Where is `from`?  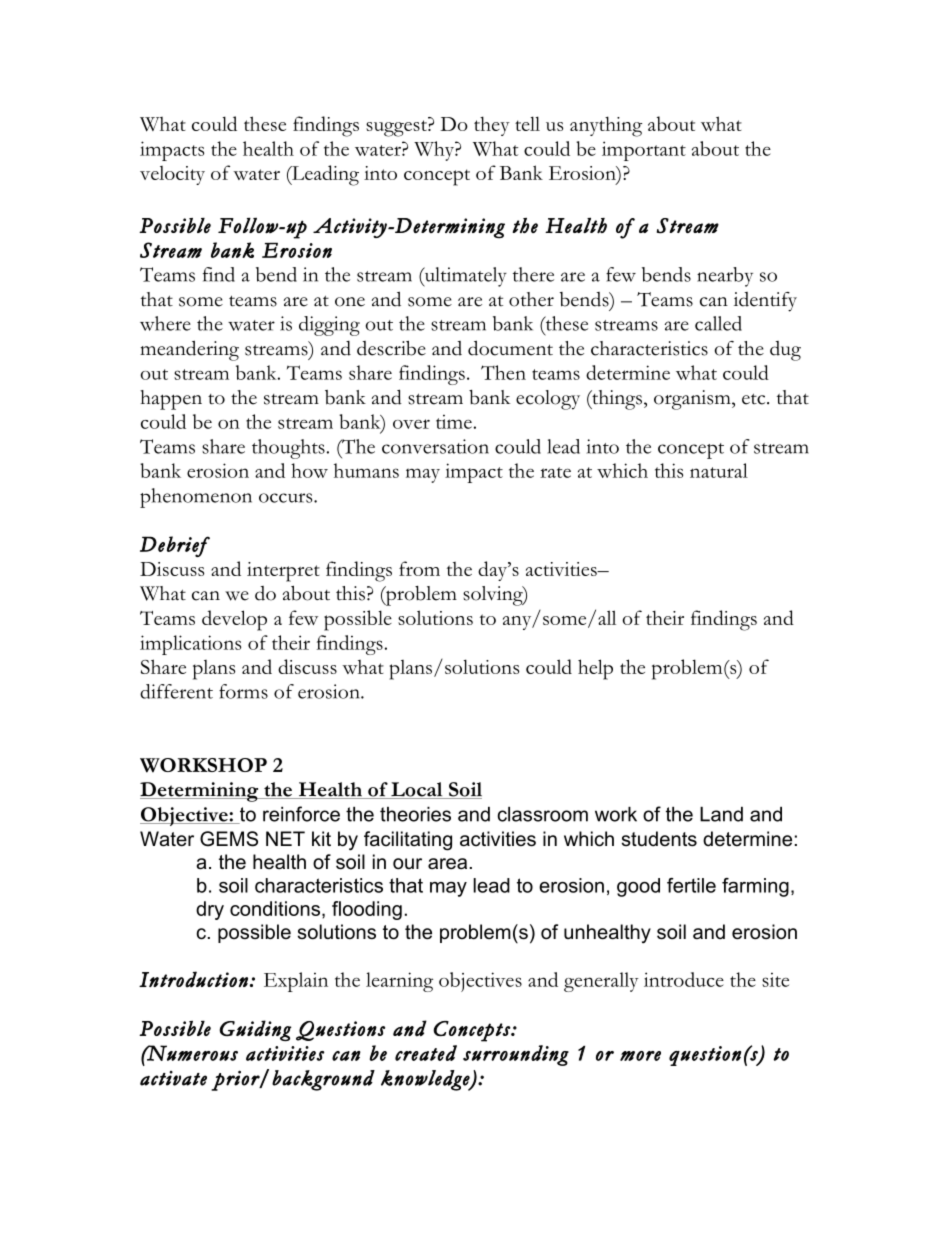 from is located at coordinates (419, 568).
